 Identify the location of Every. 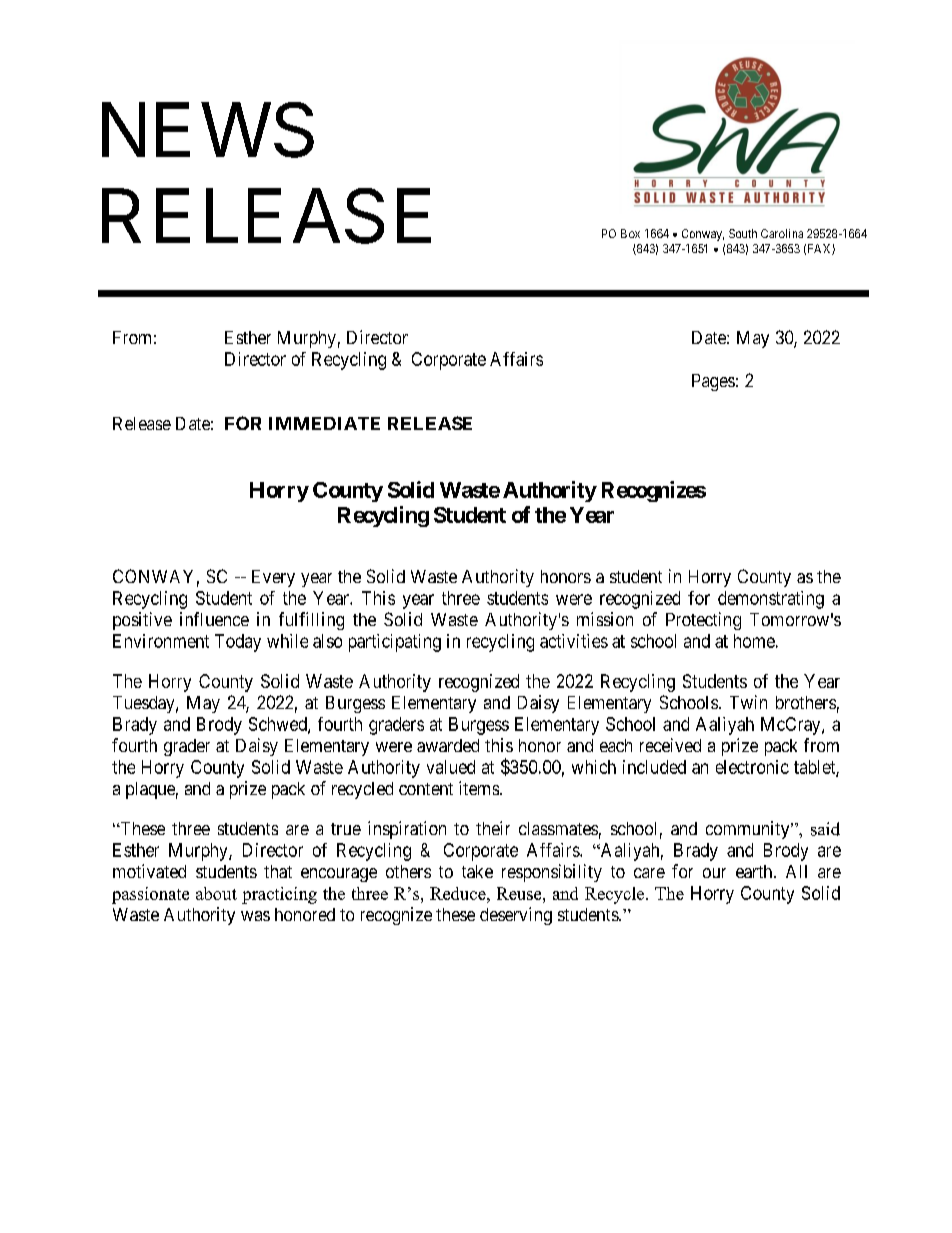
(273, 578).
